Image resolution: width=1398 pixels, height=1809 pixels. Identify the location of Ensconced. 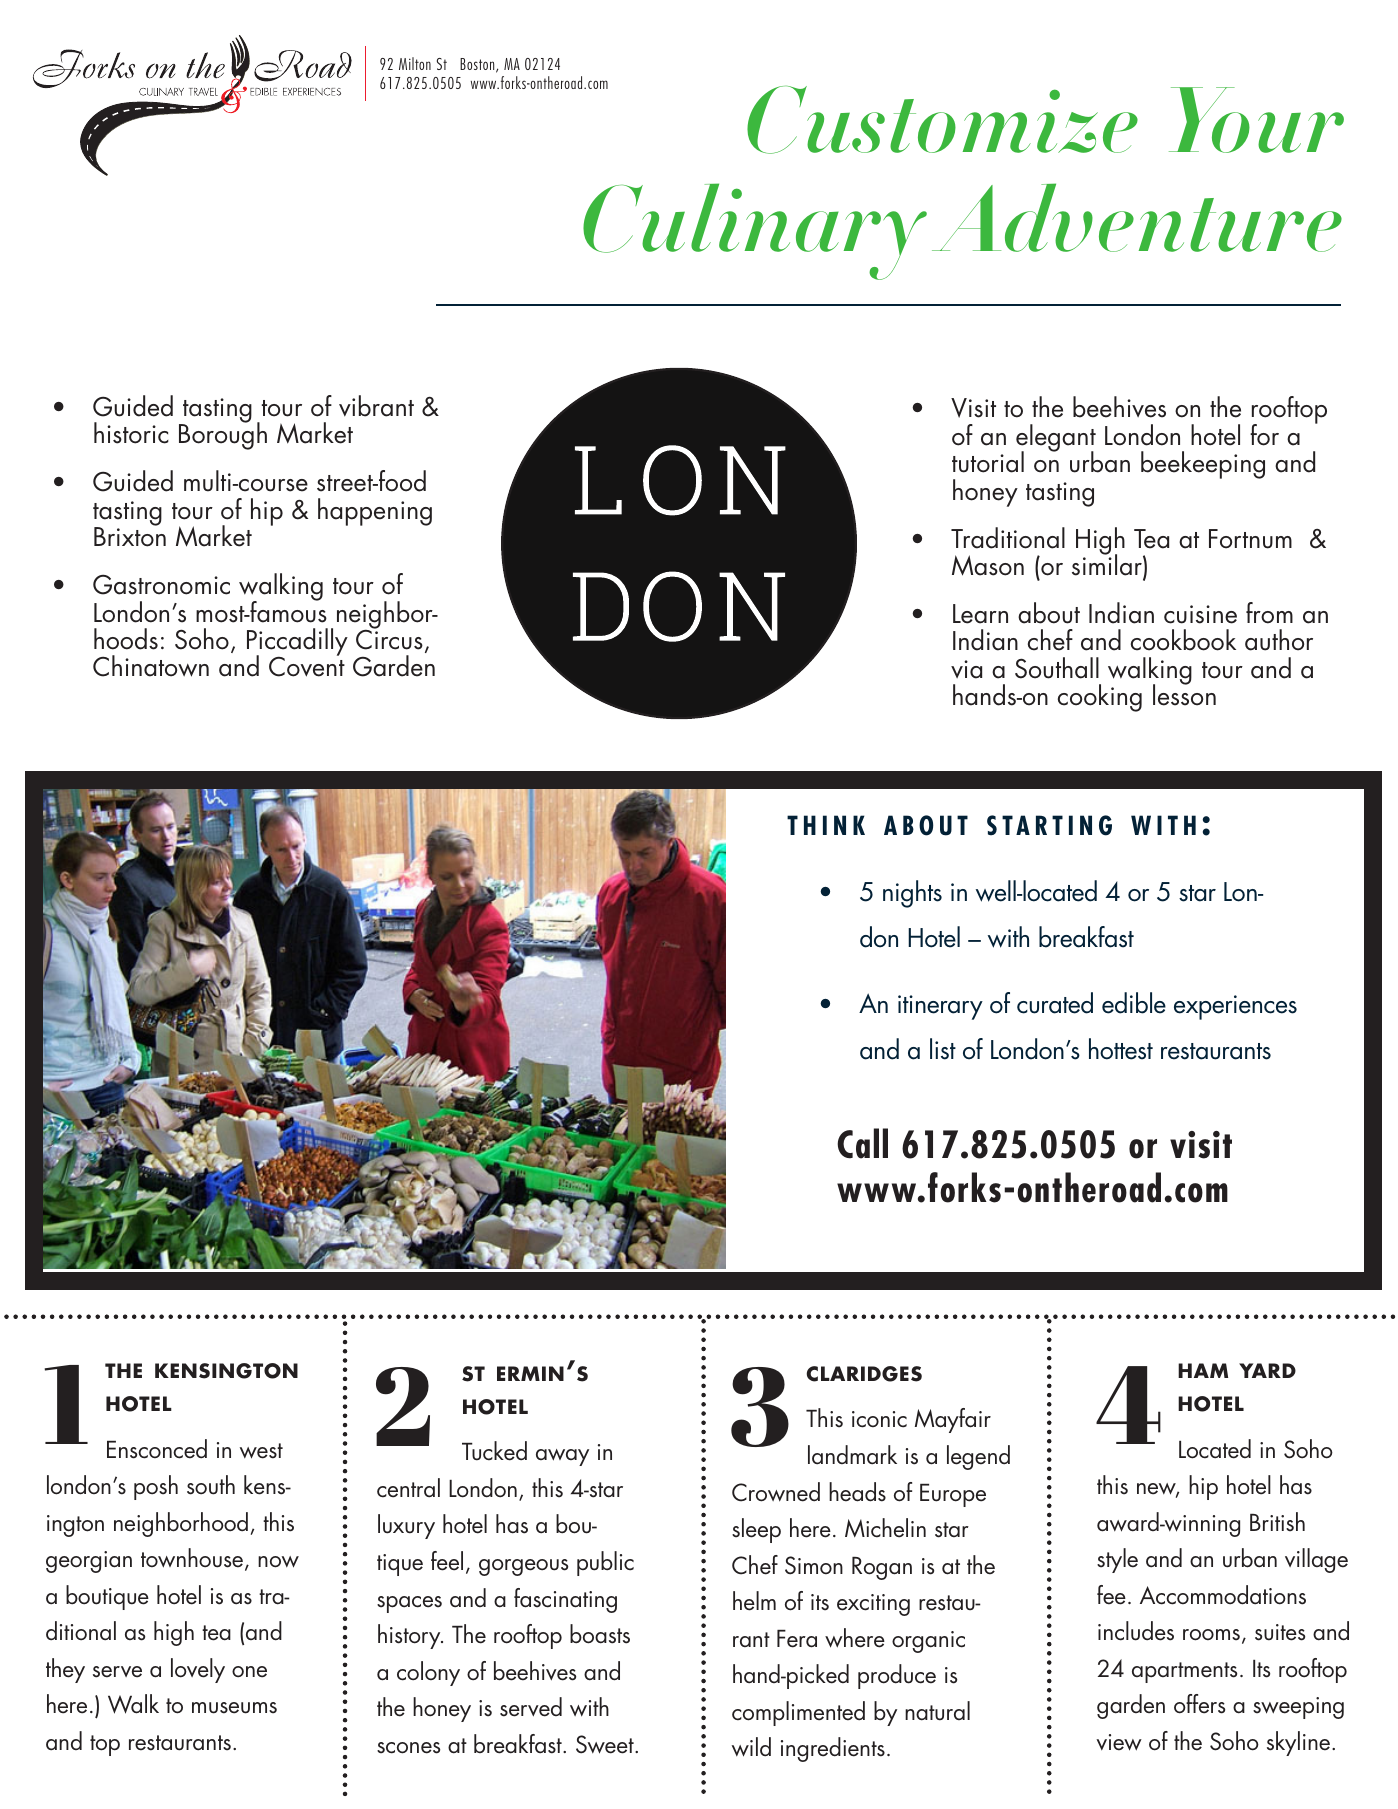
(157, 1449).
